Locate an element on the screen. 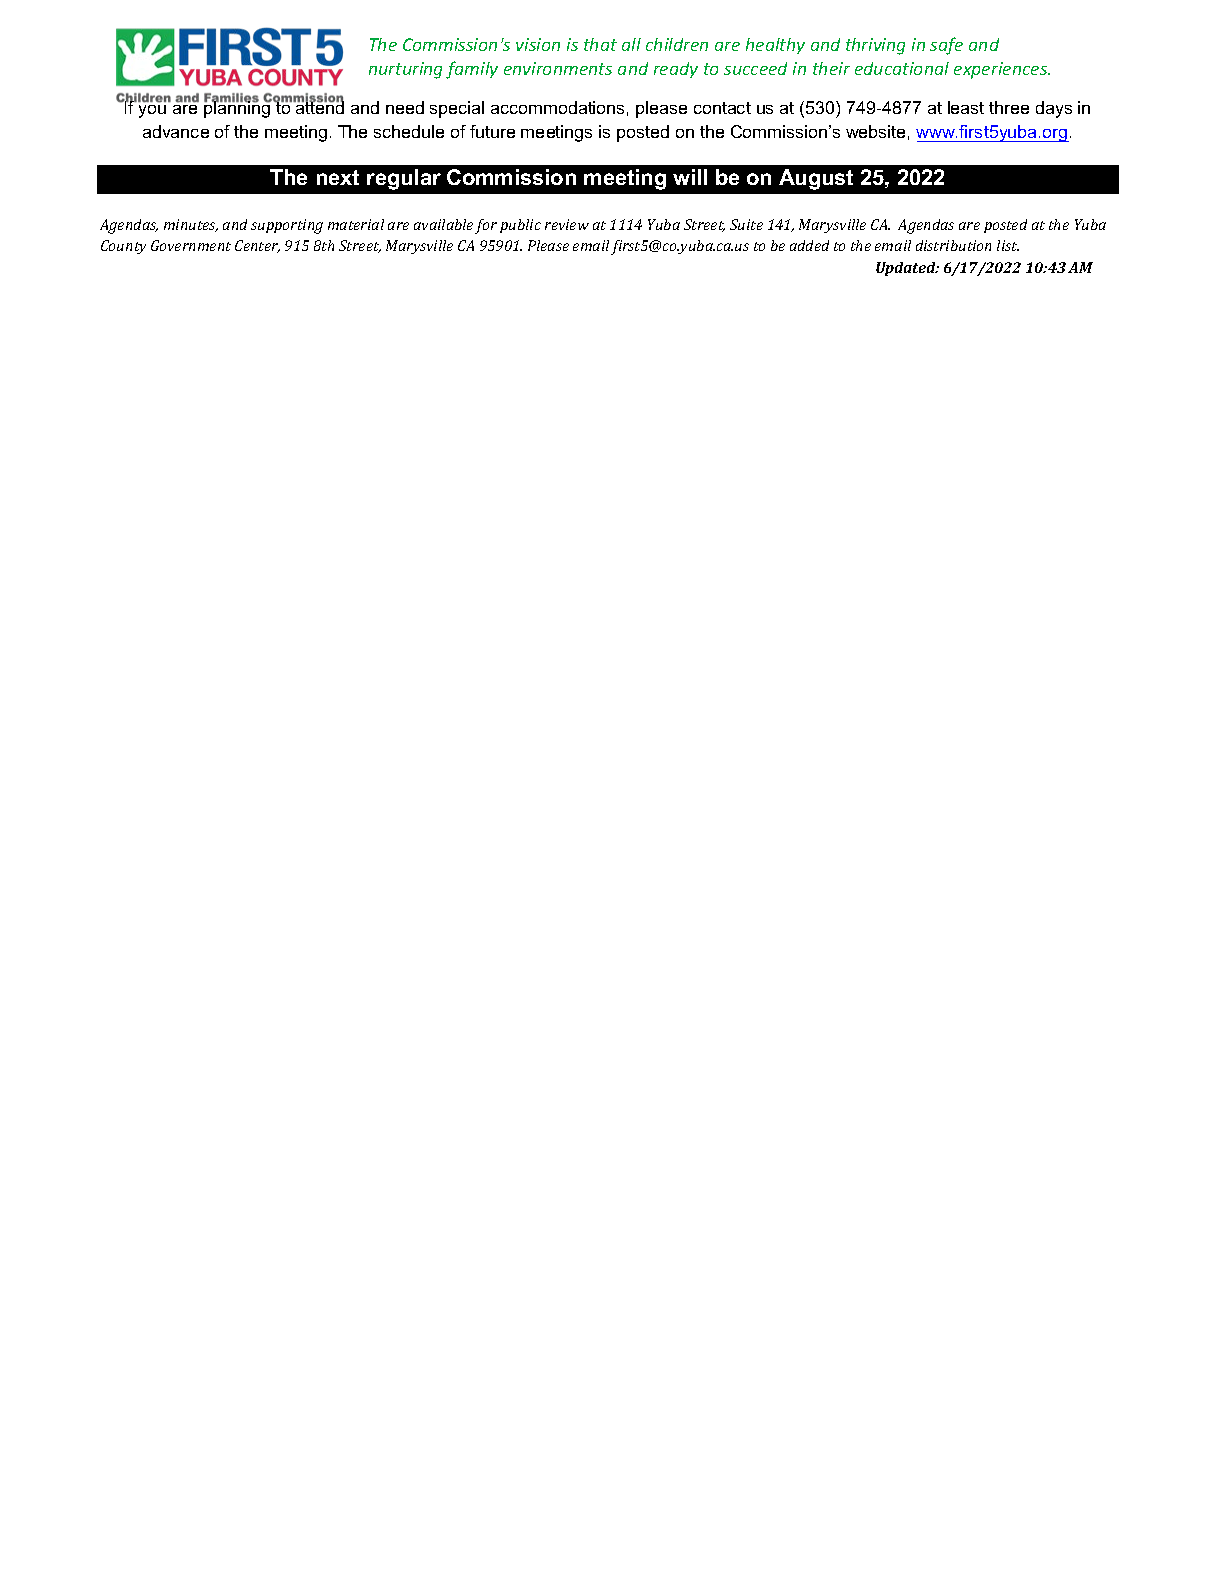 Image resolution: width=1216 pixels, height=1573 pixels. review is located at coordinates (567, 224).
